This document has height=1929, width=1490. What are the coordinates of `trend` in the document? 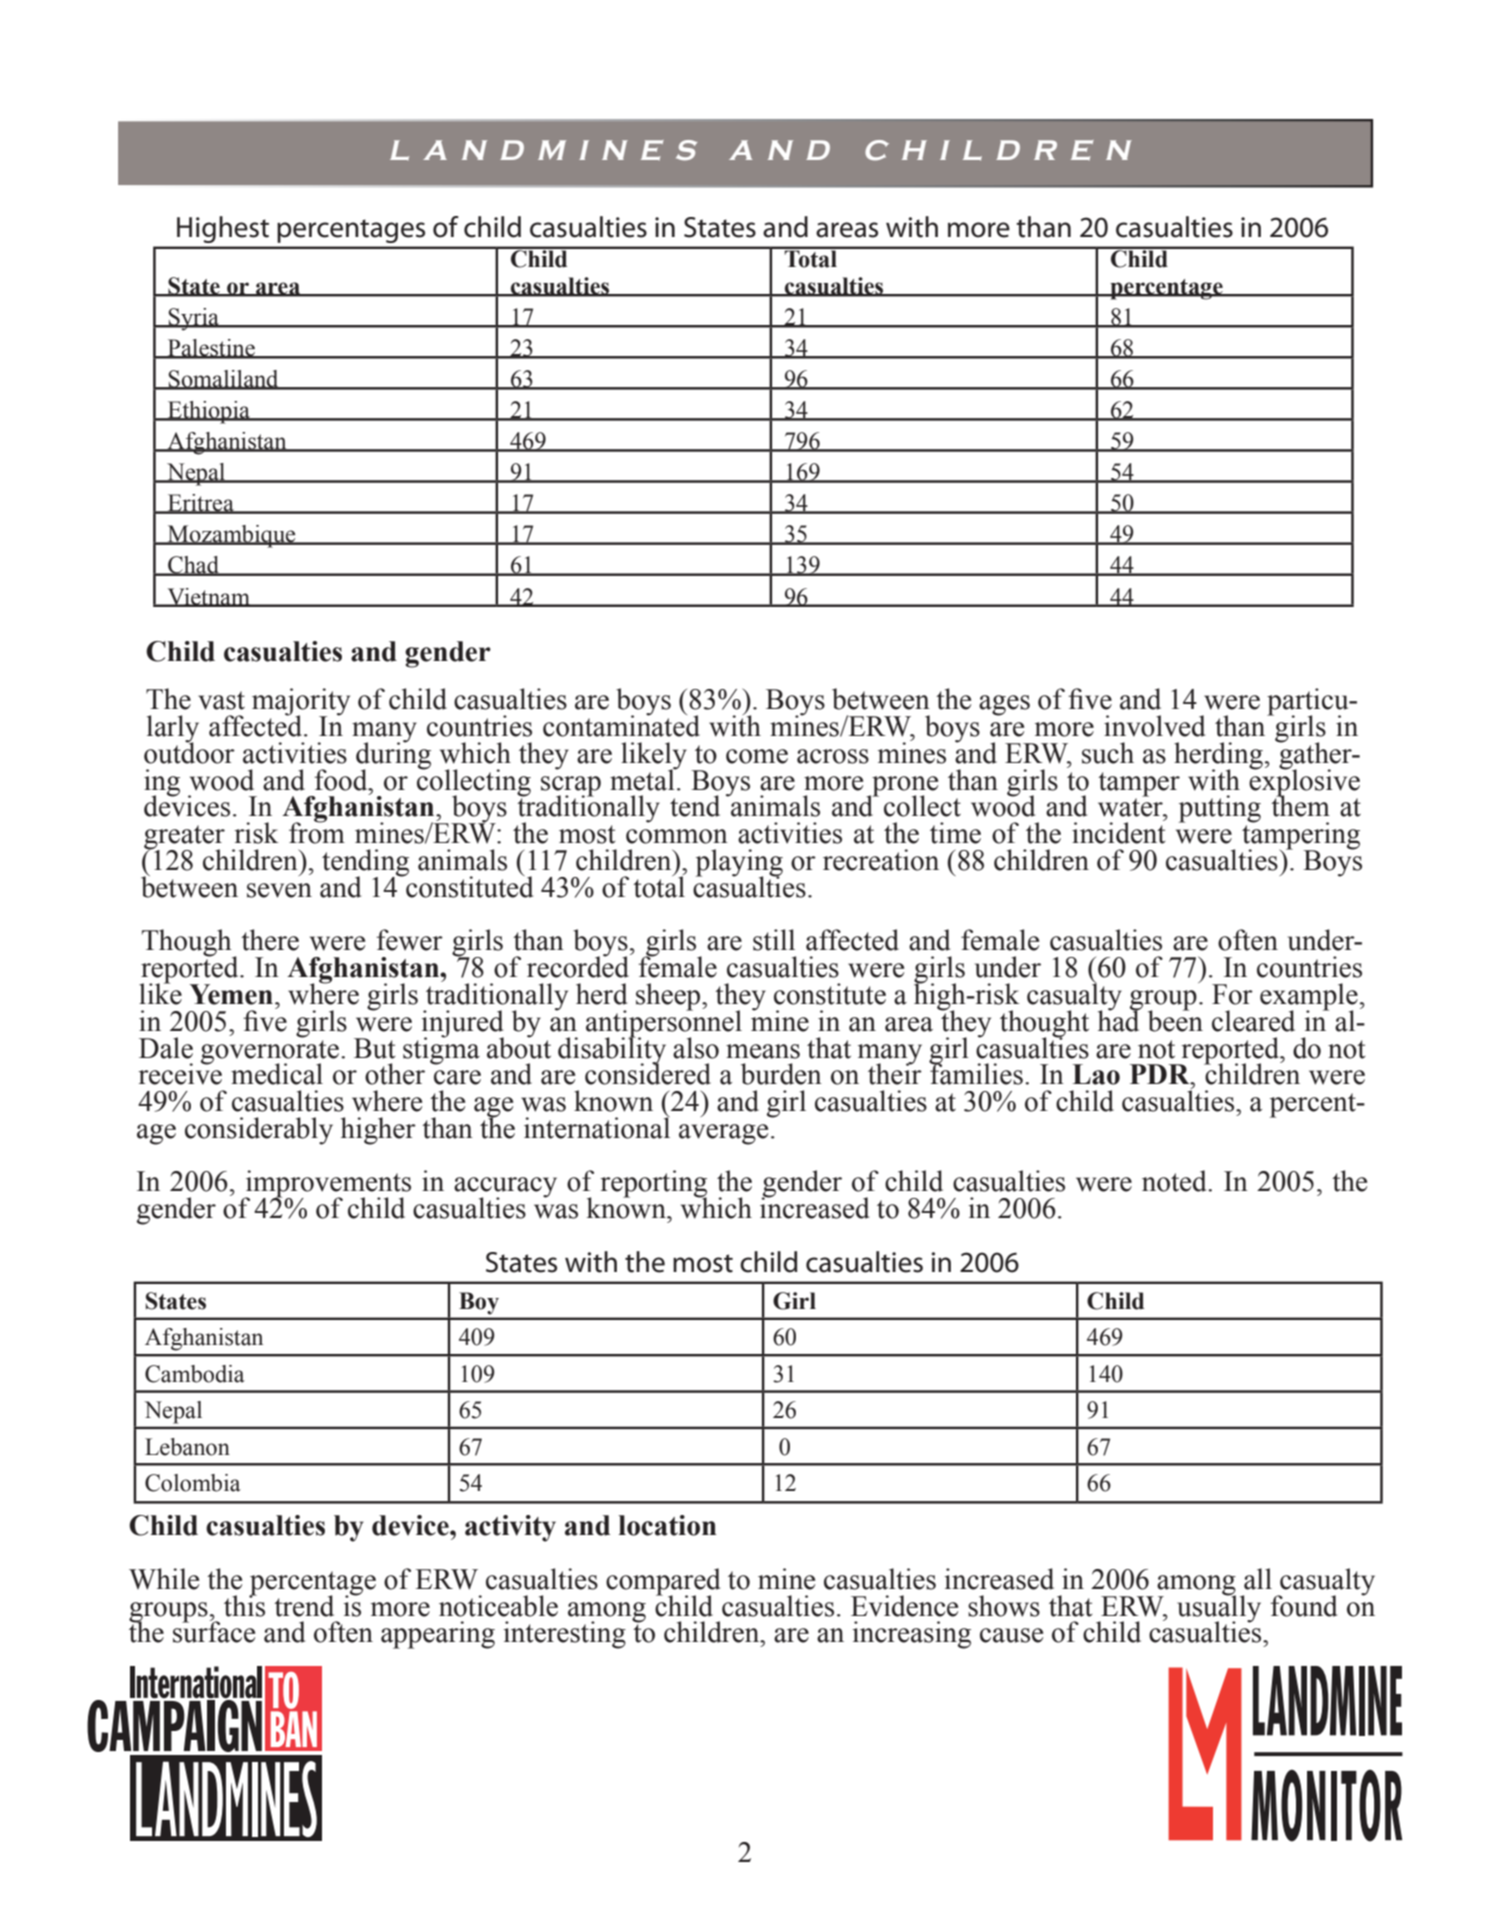 It's located at (304, 1606).
